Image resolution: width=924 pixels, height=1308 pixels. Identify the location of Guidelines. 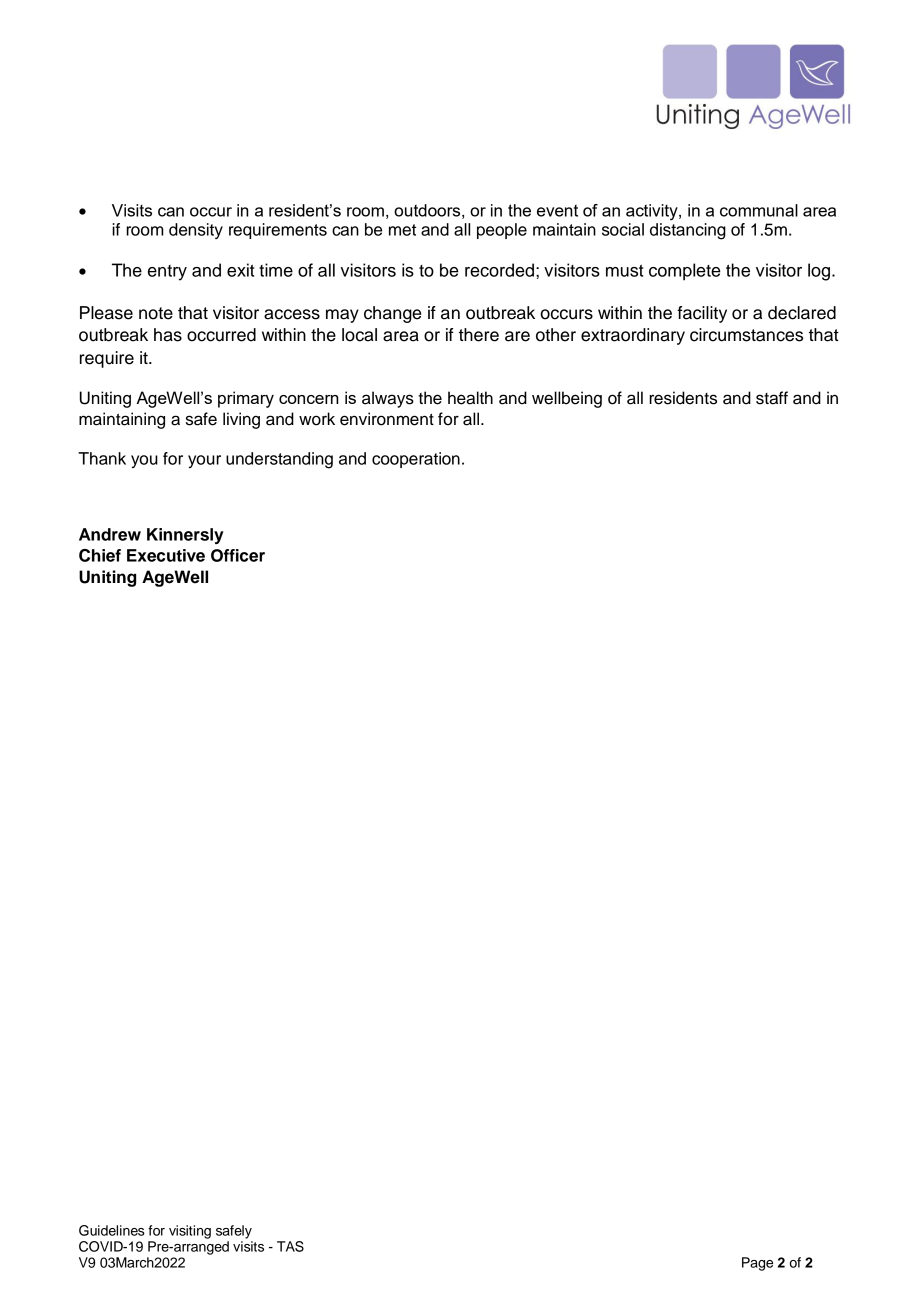
(112, 1230).
